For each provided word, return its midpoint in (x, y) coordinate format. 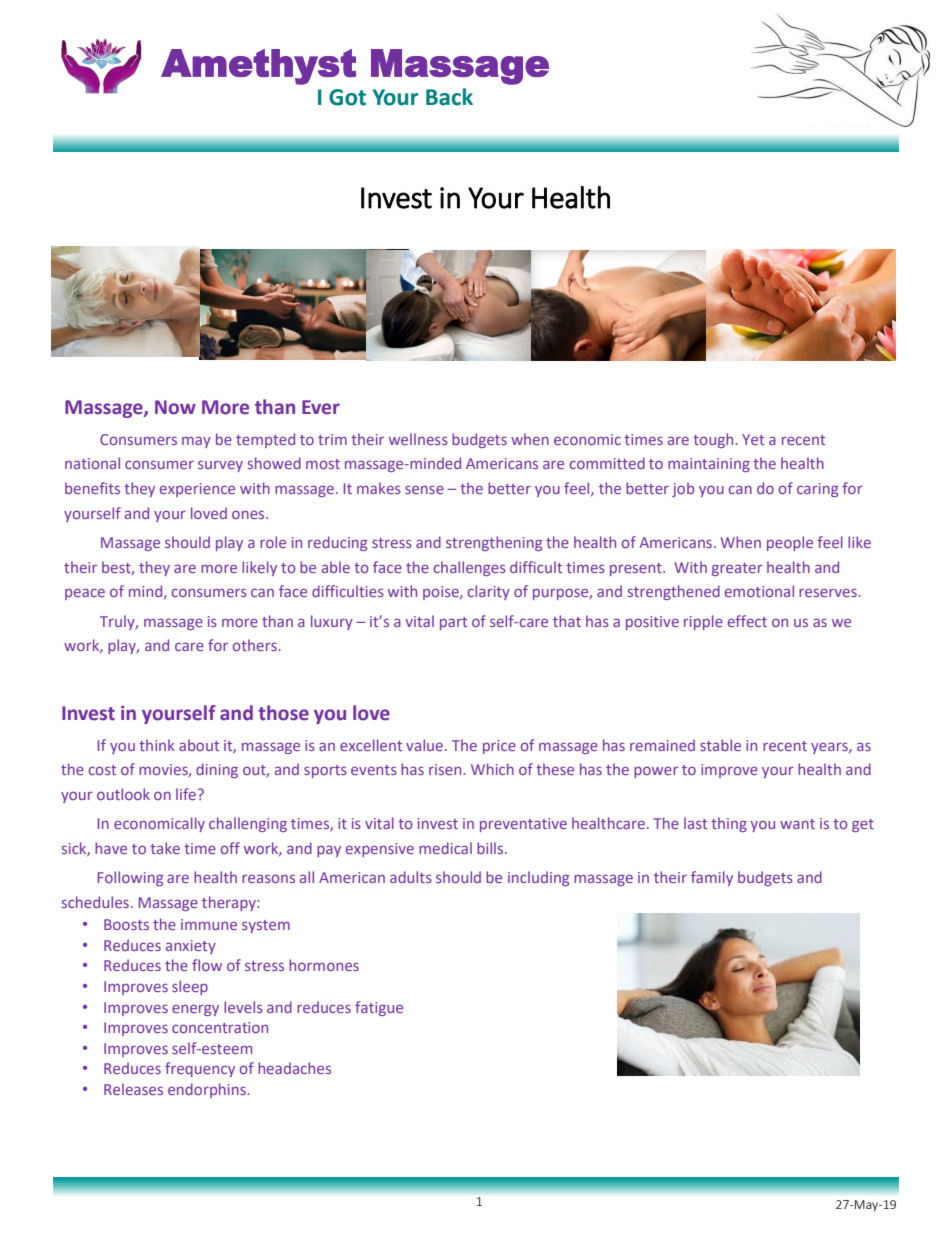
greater (737, 569)
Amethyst (258, 67)
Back (449, 97)
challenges (470, 568)
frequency (200, 1069)
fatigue (379, 1008)
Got (347, 97)
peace (85, 594)
